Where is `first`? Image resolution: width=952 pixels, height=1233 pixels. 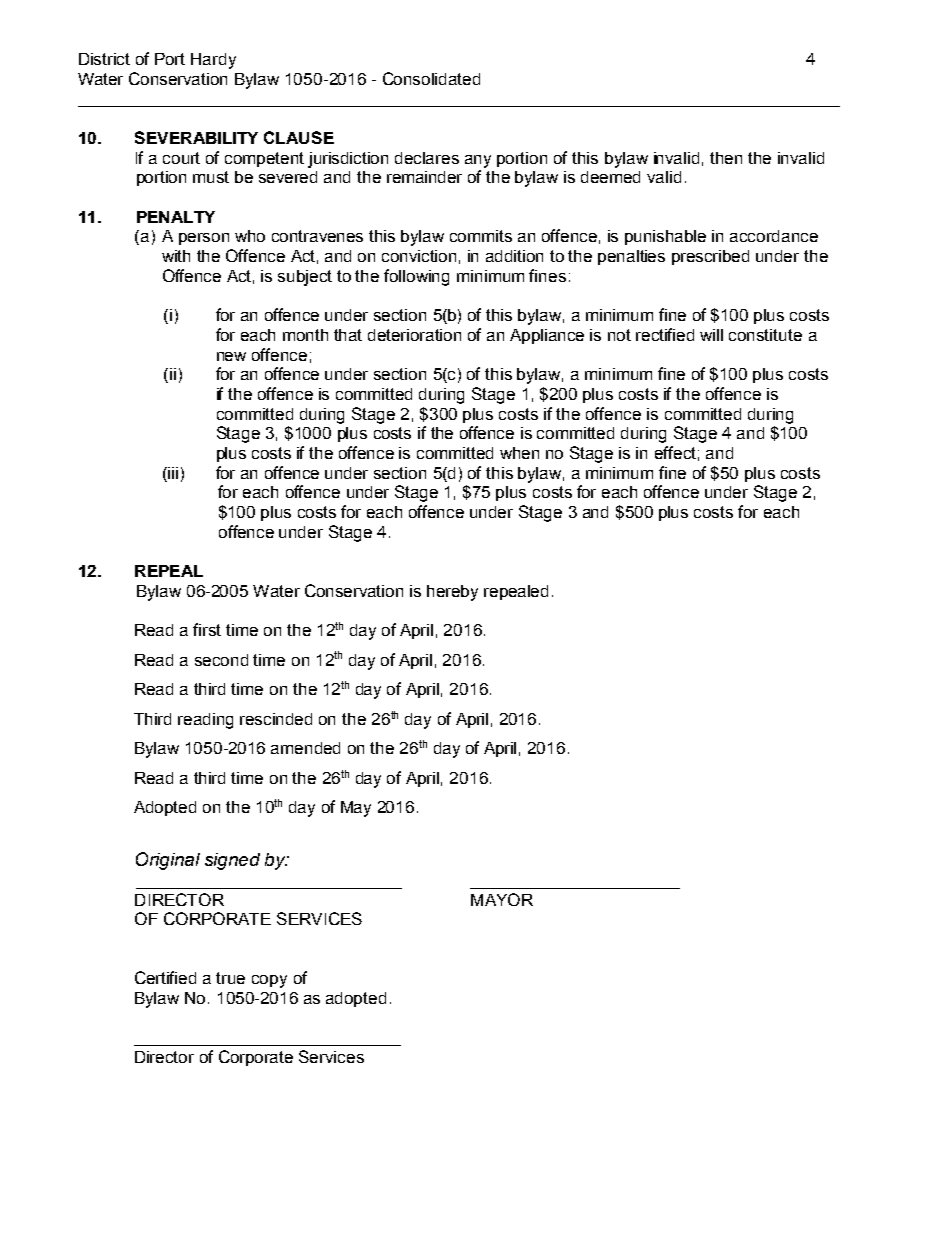 first is located at coordinates (207, 629).
